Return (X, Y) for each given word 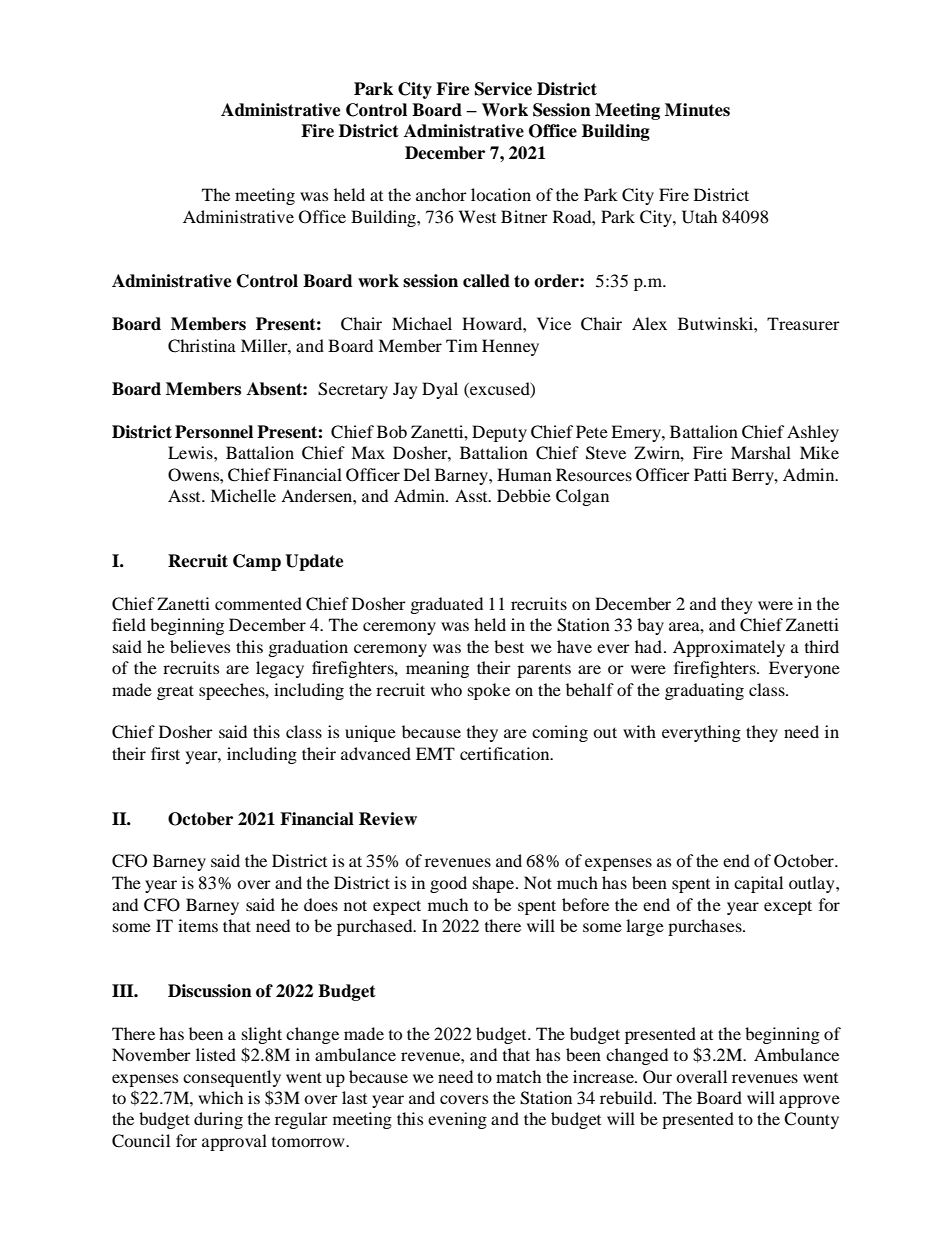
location (501, 194)
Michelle (243, 495)
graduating (704, 691)
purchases (706, 927)
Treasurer (803, 323)
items (198, 925)
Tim (462, 345)
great (175, 692)
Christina (202, 346)
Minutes (697, 110)
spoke (489, 691)
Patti (710, 474)
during (218, 1120)
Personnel (214, 432)
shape (493, 884)
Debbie (524, 495)
